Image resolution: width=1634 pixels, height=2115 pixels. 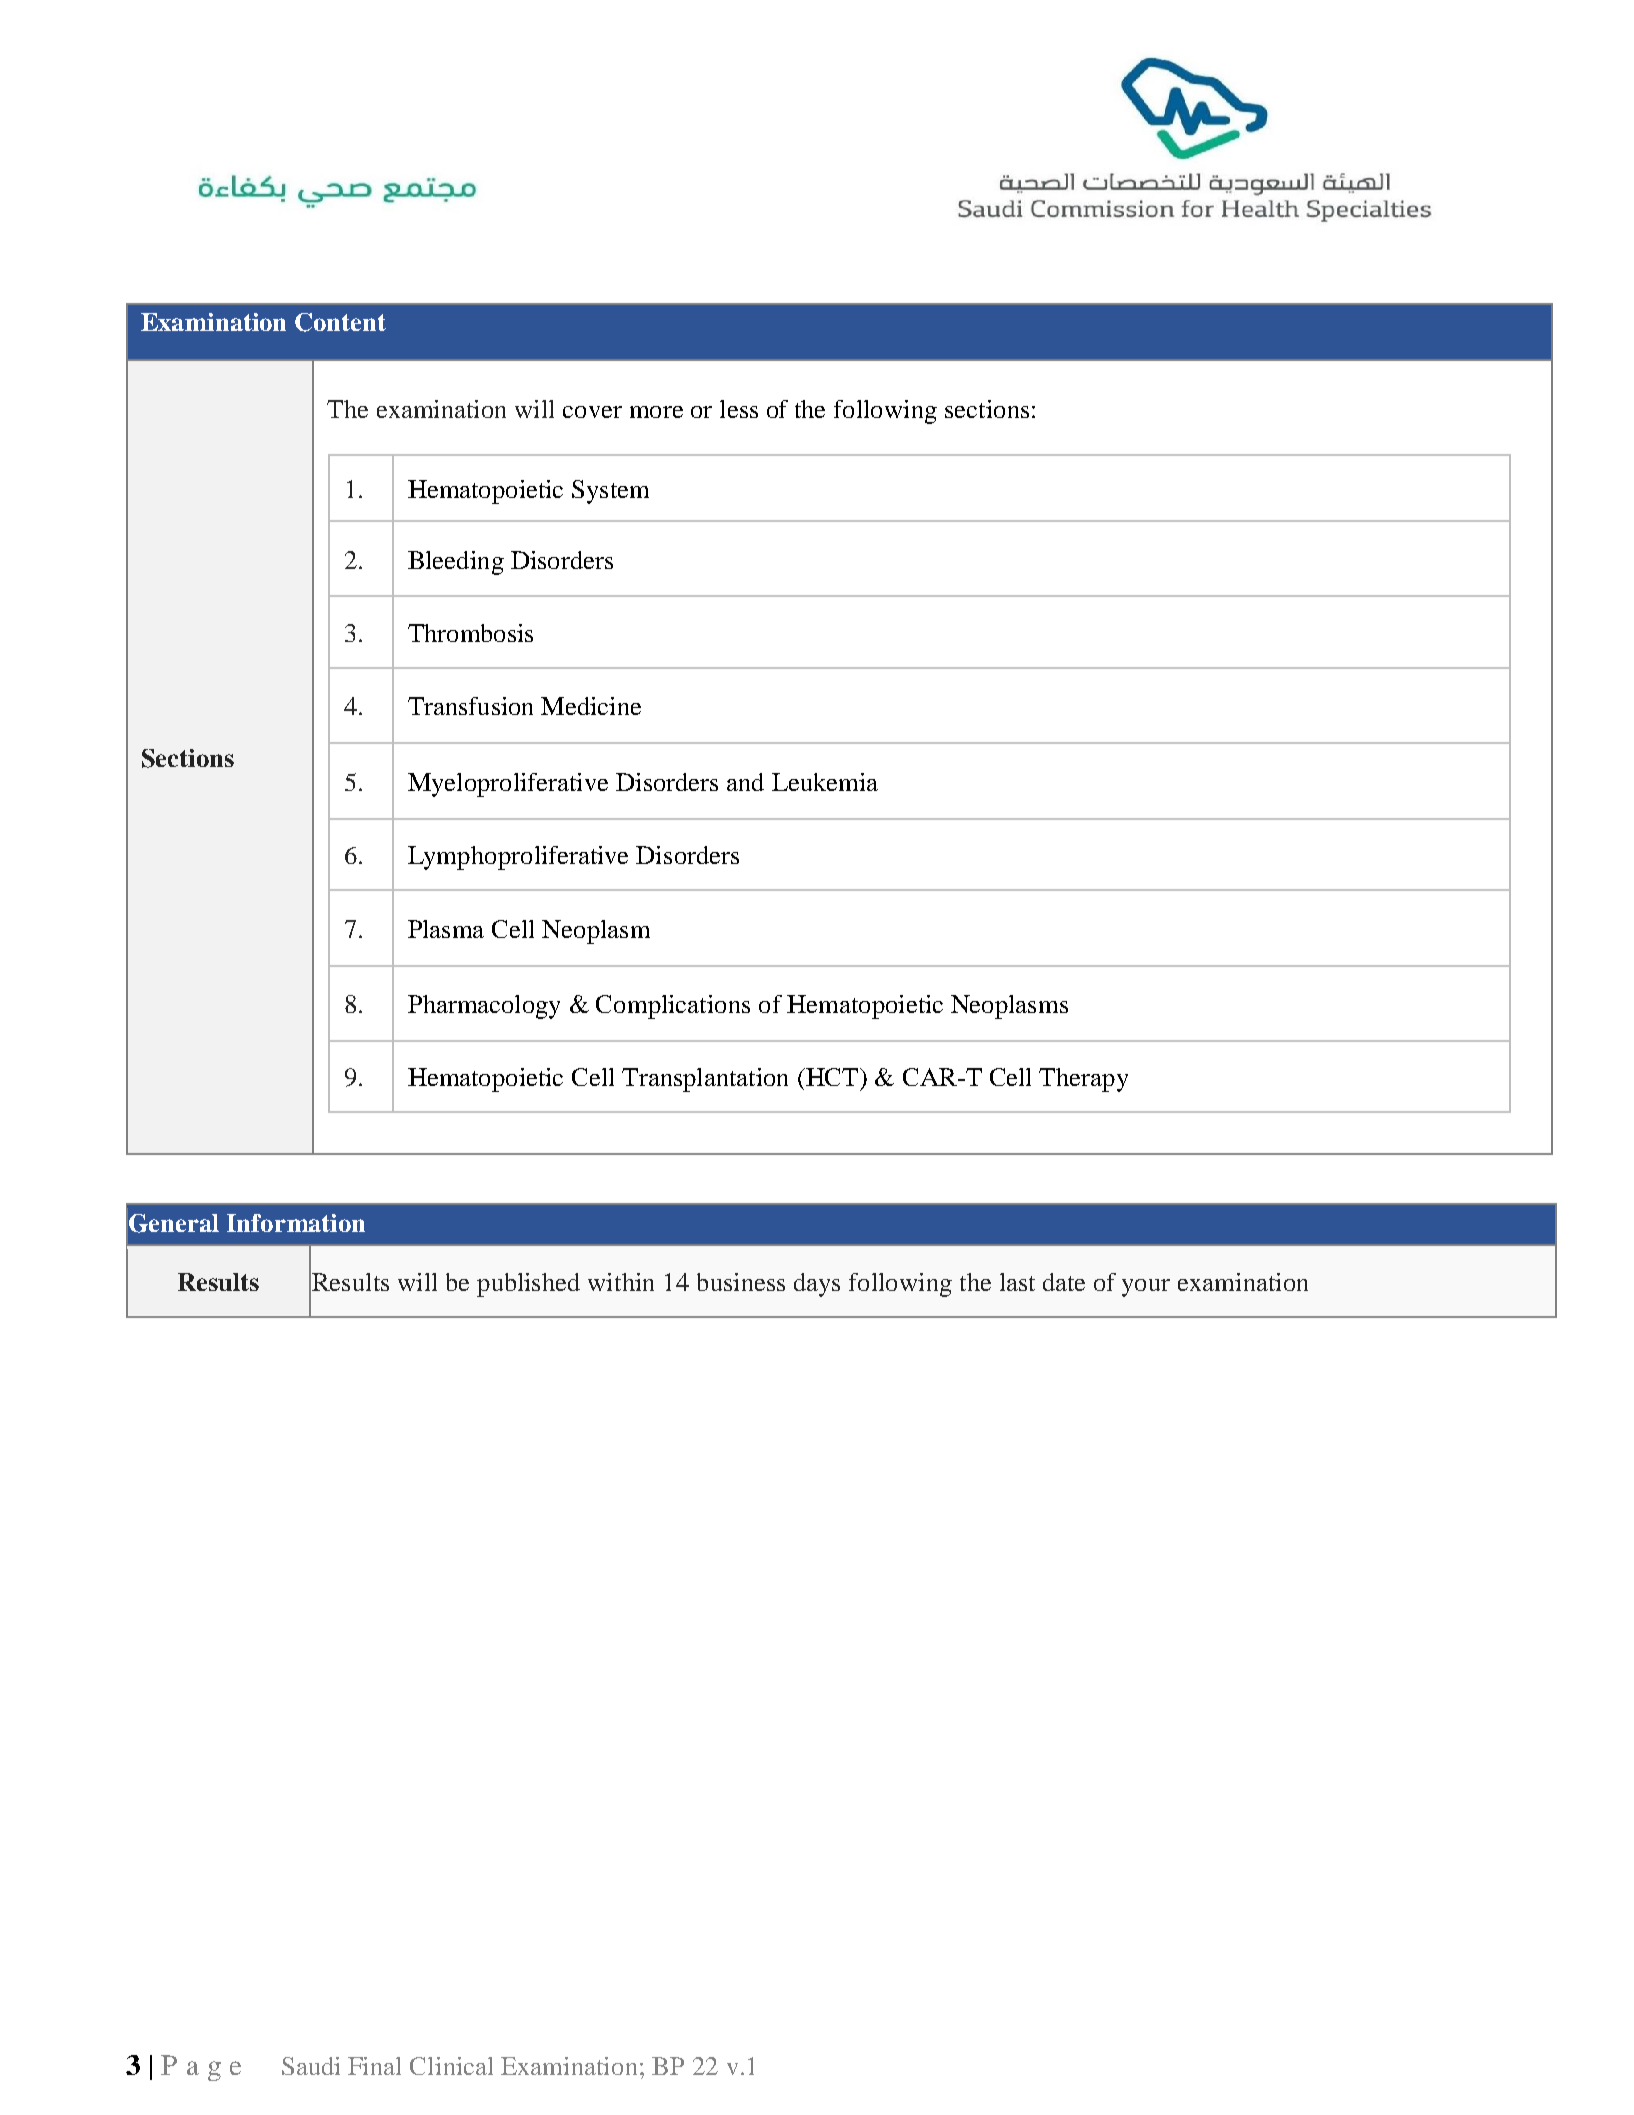 What do you see at coordinates (446, 929) in the image?
I see `Plasma` at bounding box center [446, 929].
